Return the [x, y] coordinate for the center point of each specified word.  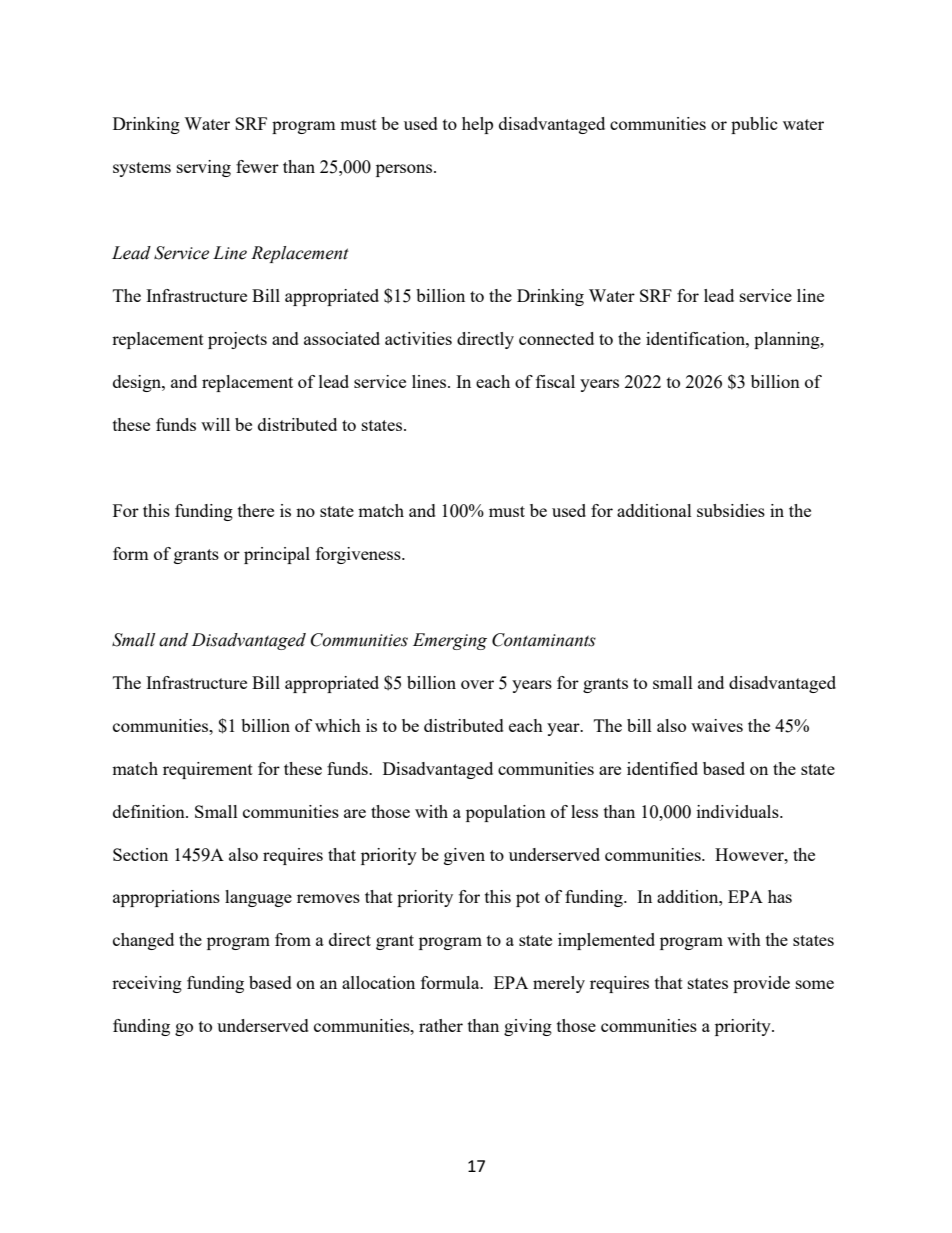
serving [204, 168]
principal [277, 555]
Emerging [450, 641]
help [477, 125]
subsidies [731, 510]
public [754, 125]
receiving [147, 984]
